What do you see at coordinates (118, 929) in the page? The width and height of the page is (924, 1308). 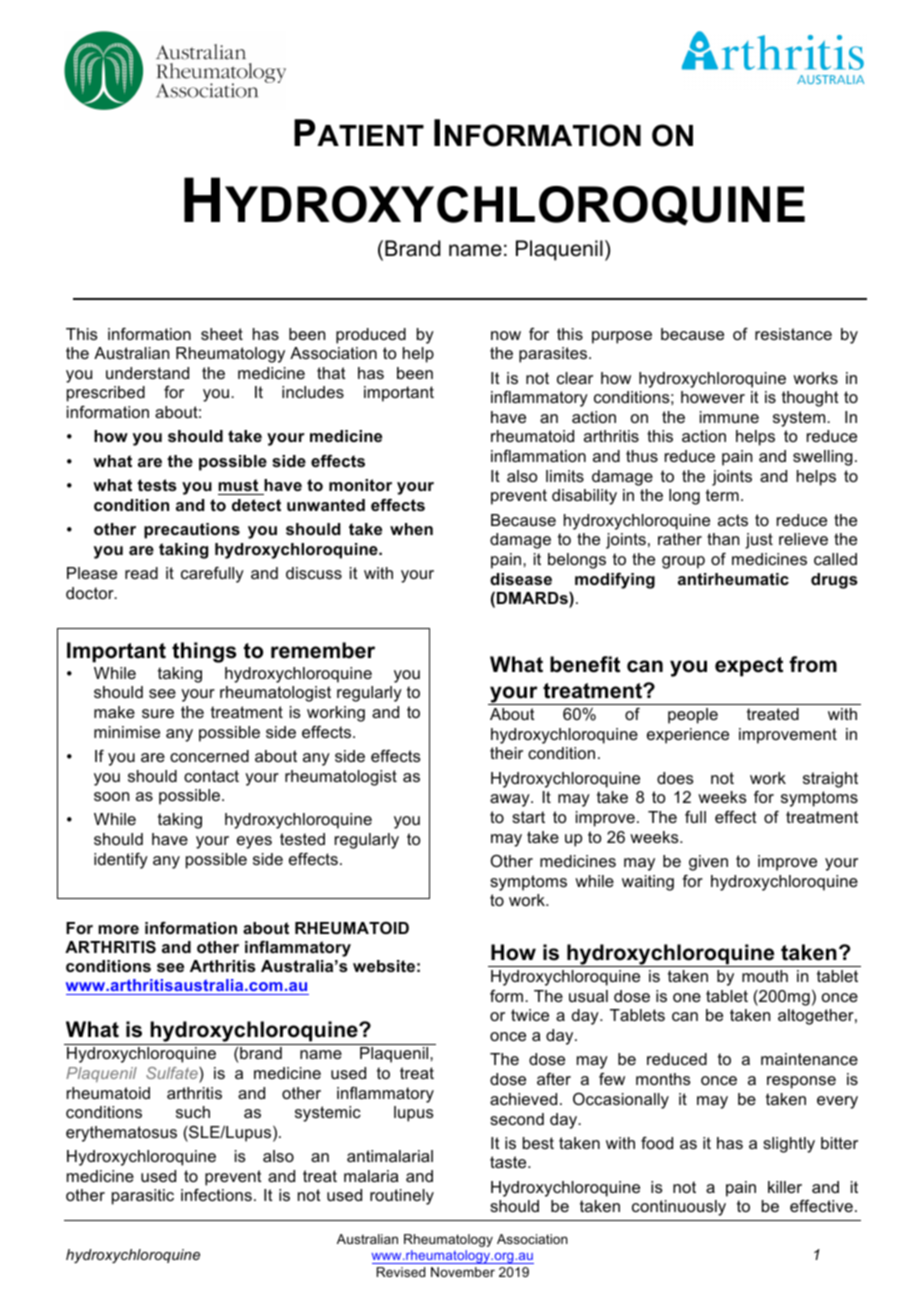 I see `more` at bounding box center [118, 929].
